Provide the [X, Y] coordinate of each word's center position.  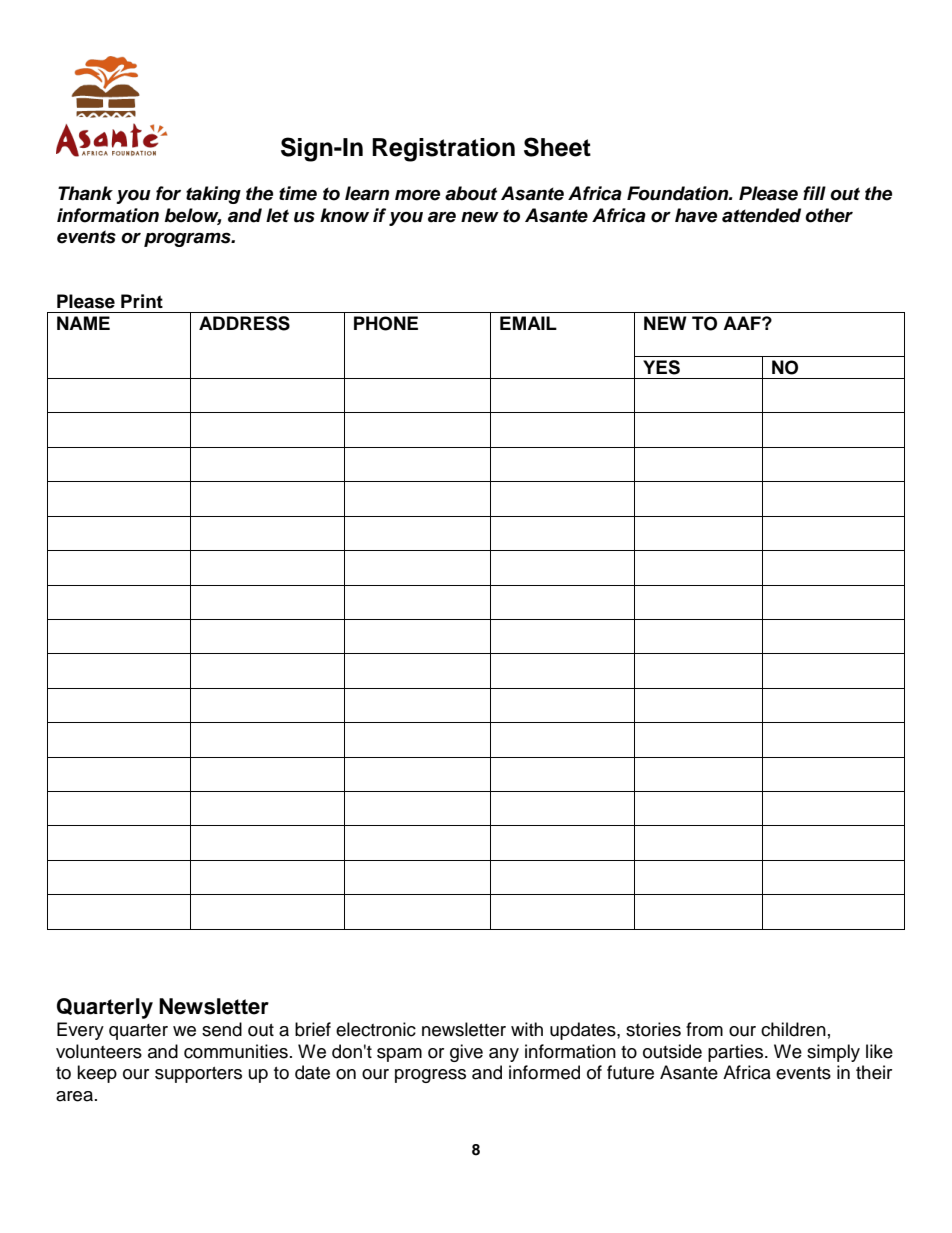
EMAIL [528, 323]
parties [737, 1053]
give [466, 1053]
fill [814, 193]
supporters [198, 1075]
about [471, 193]
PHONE [386, 323]
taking [213, 195]
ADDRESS [244, 323]
